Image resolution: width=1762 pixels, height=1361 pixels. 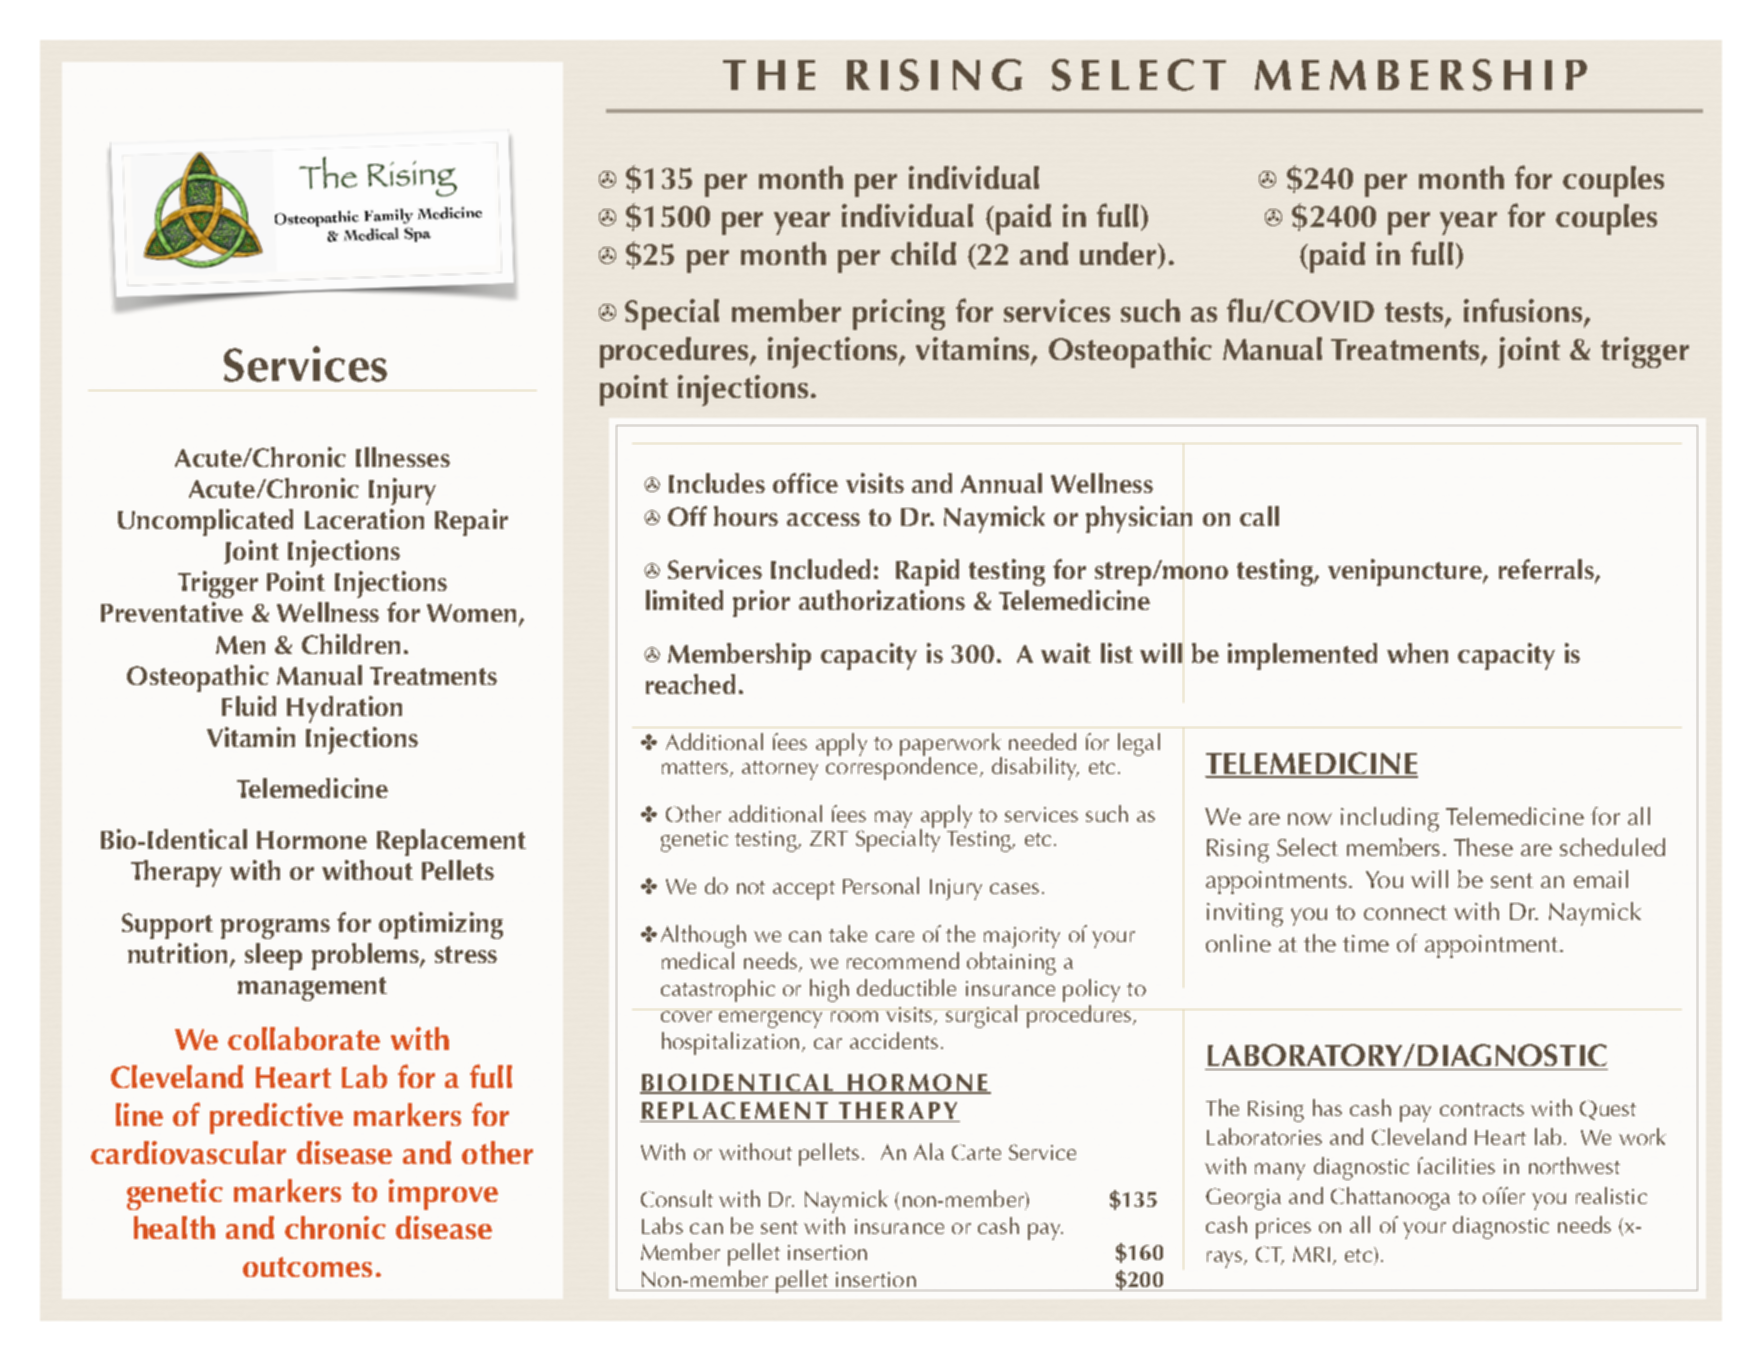 What do you see at coordinates (662, 1225) in the screenshot?
I see `Labs` at bounding box center [662, 1225].
